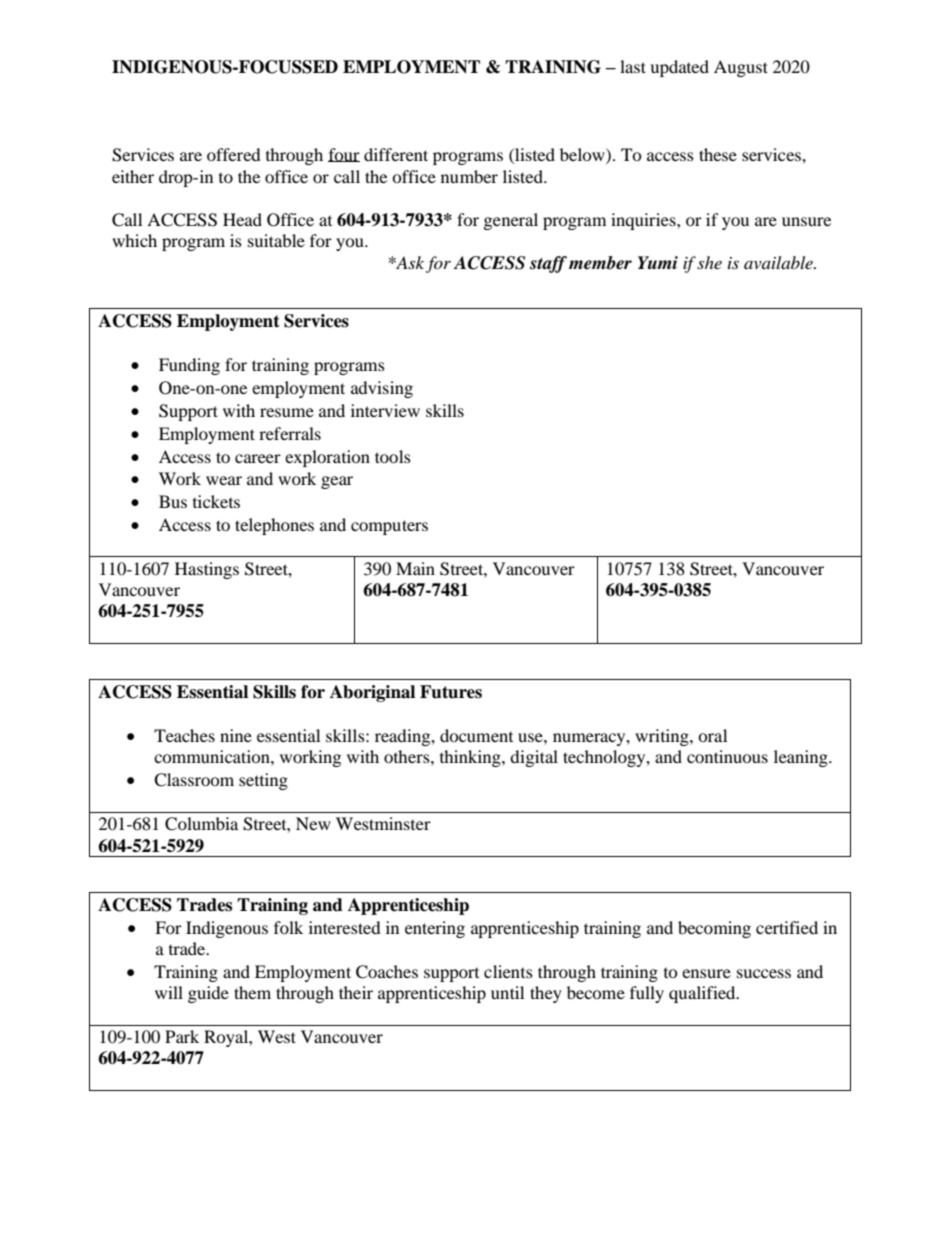  What do you see at coordinates (396, 154) in the image?
I see `different` at bounding box center [396, 154].
